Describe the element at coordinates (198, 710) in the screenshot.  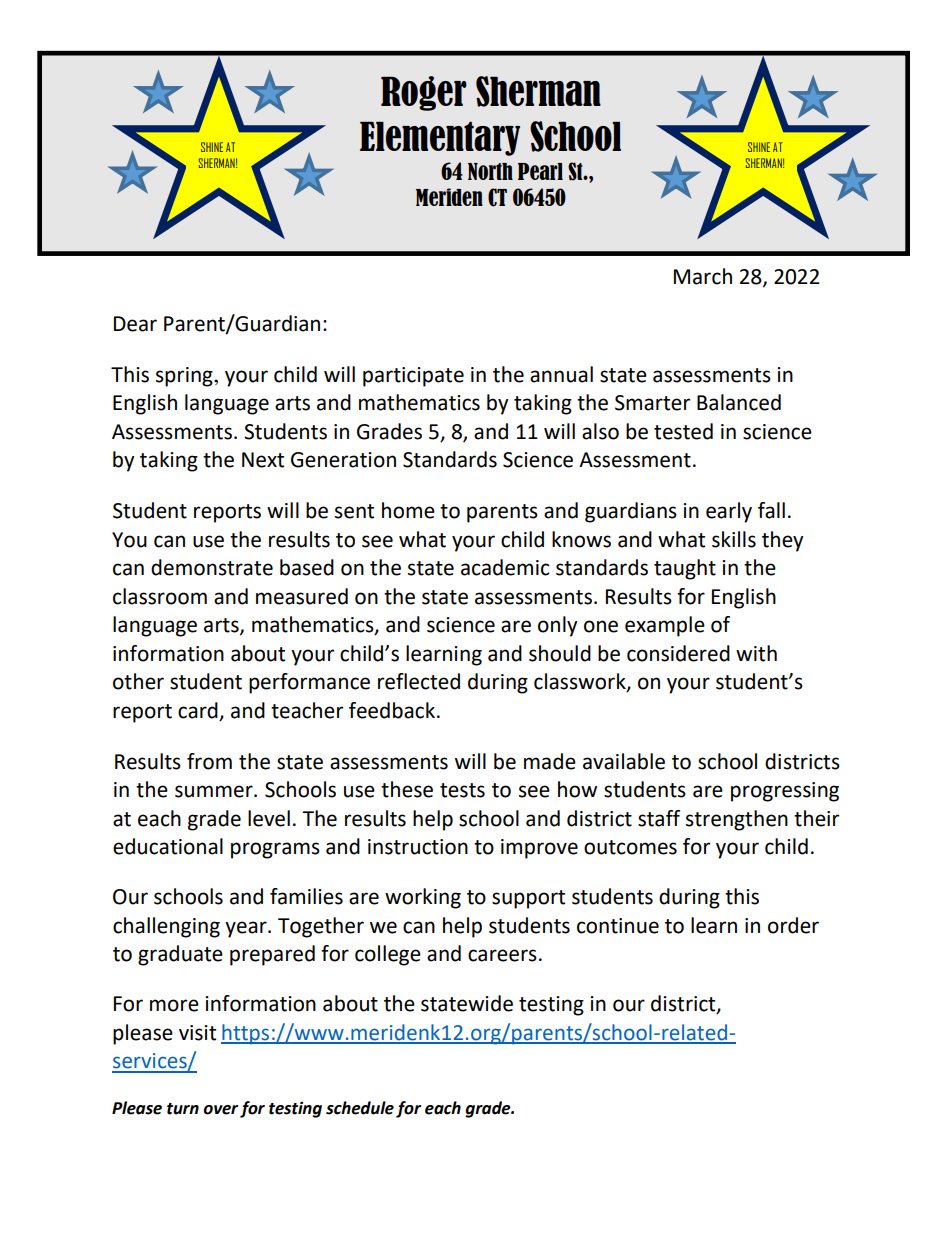
I see `card` at that location.
